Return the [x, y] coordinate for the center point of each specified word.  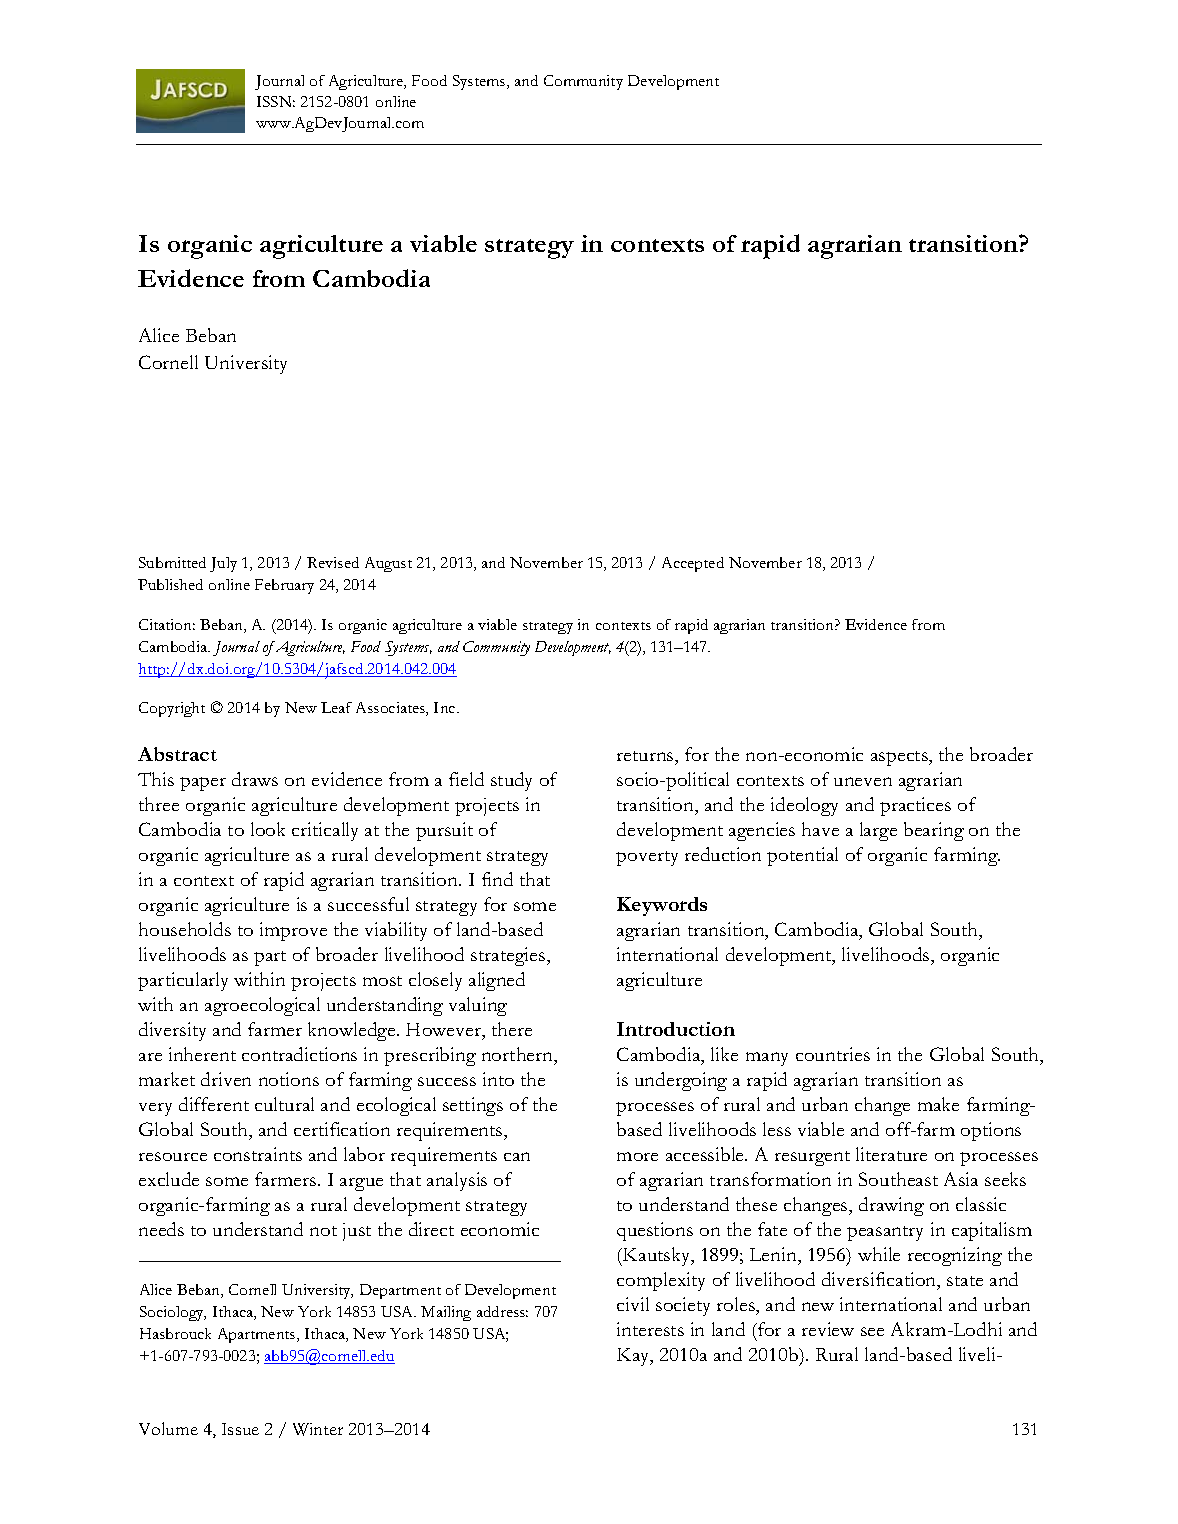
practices [915, 806]
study [511, 781]
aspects [900, 758]
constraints [258, 1154]
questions [655, 1231]
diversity [172, 1031]
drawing [891, 1206]
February [284, 586]
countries [833, 1054]
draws [255, 779]
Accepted [693, 564]
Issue [240, 1429]
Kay [635, 1357]
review [828, 1329]
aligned [497, 981]
